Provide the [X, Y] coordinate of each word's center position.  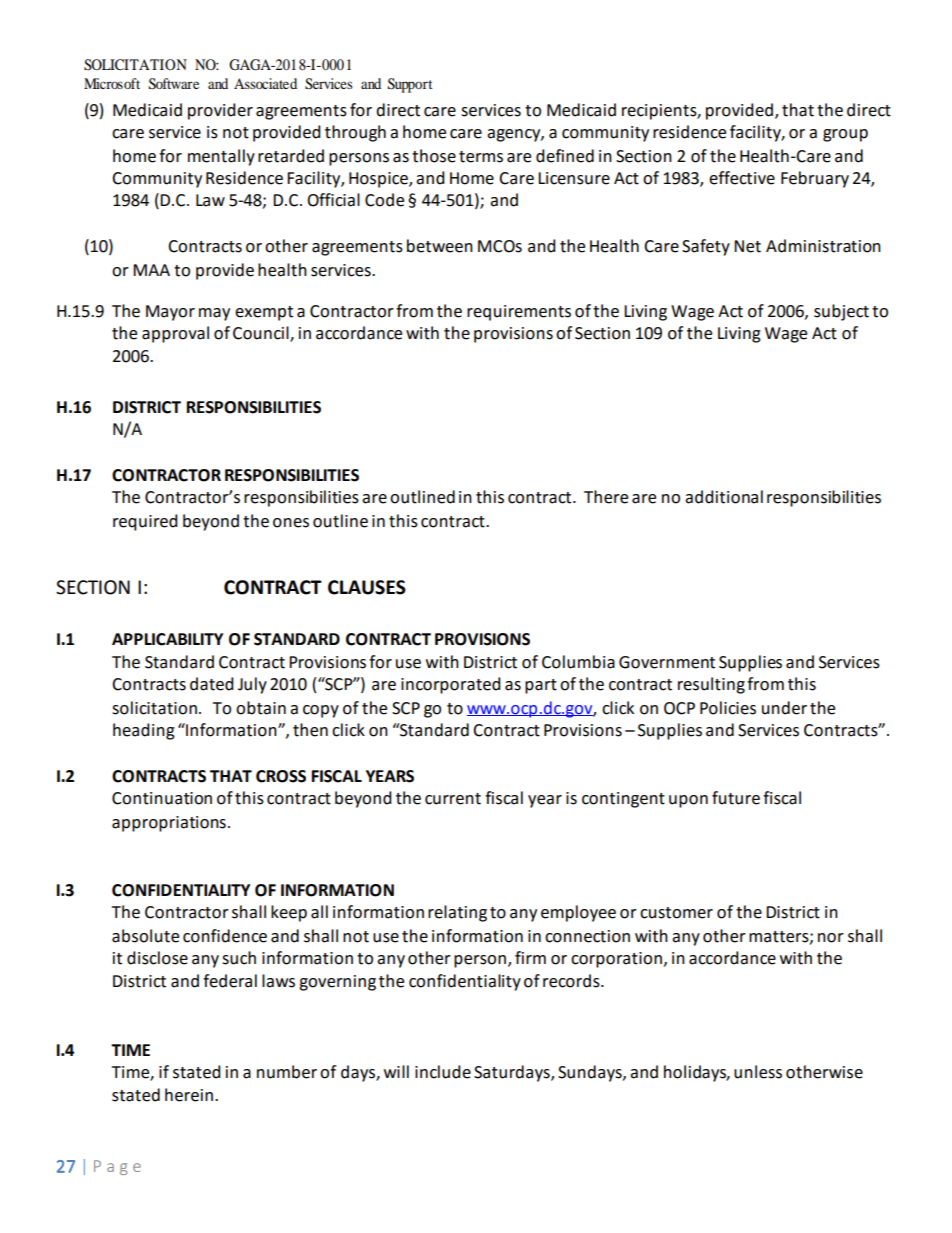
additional [724, 497]
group [845, 135]
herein [189, 1095]
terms [481, 157]
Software [174, 84]
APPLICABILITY [167, 639]
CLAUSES [367, 587]
